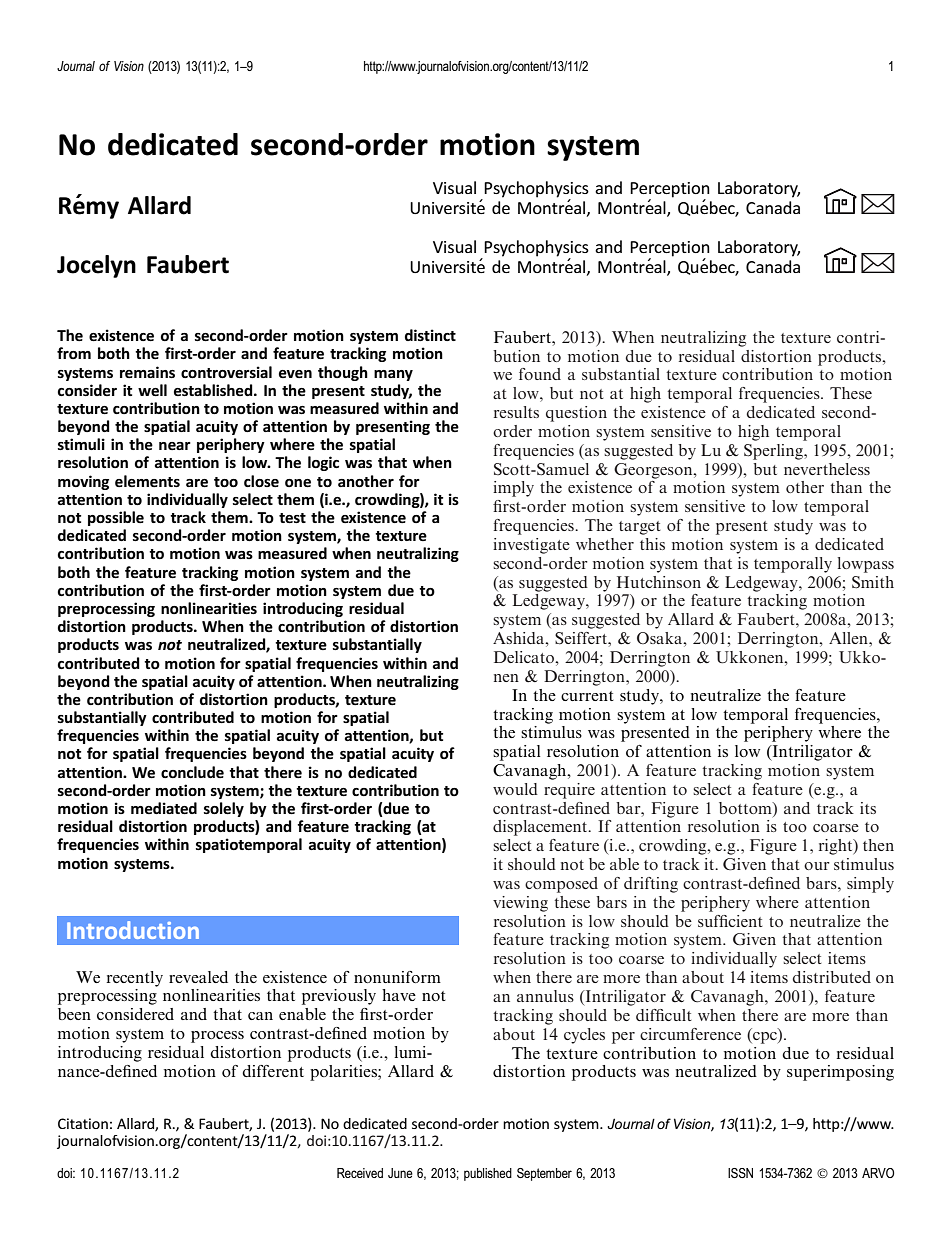 The height and width of the screenshot is (1233, 952). Describe the element at coordinates (430, 335) in the screenshot. I see `distinct` at that location.
